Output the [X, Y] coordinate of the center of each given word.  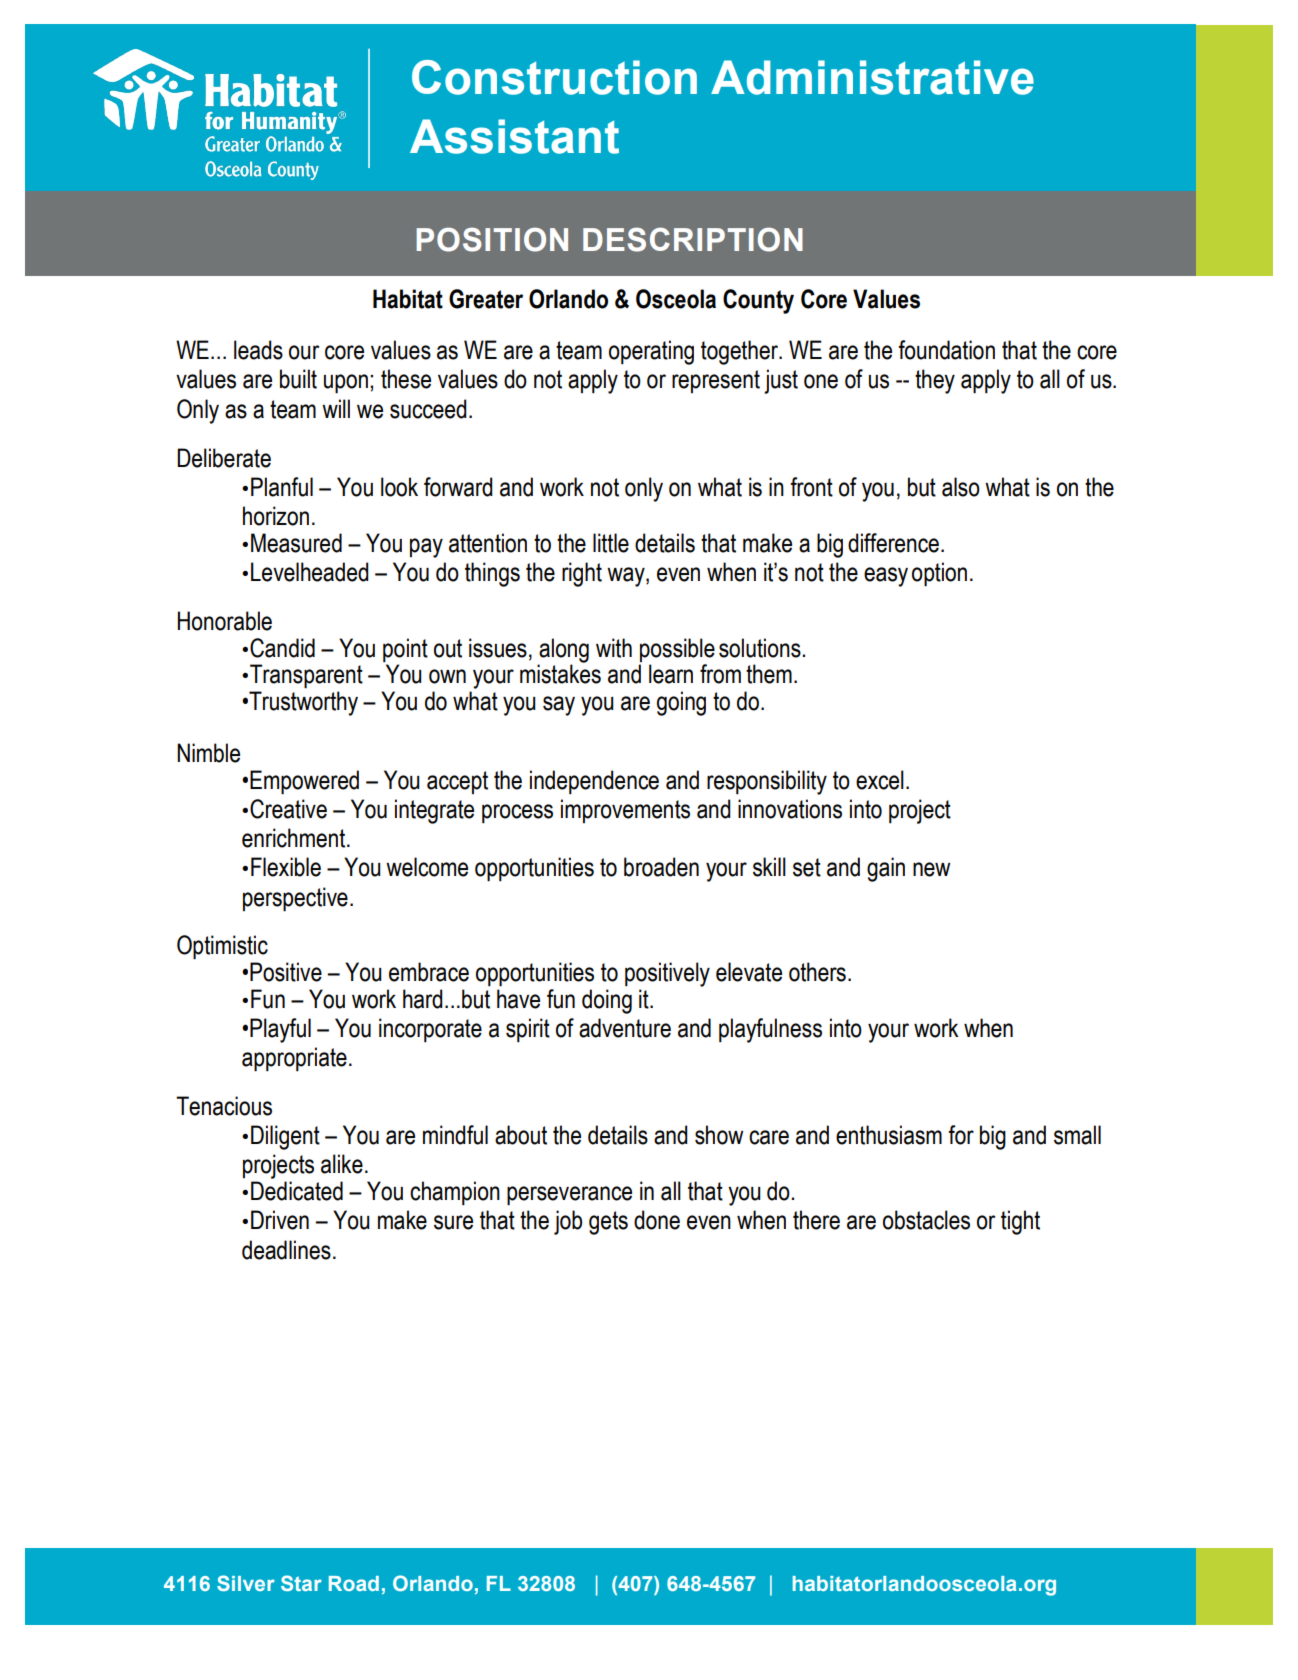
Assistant [514, 136]
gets [608, 1223]
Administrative [872, 77]
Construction [554, 77]
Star [301, 1583]
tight [1020, 1222]
